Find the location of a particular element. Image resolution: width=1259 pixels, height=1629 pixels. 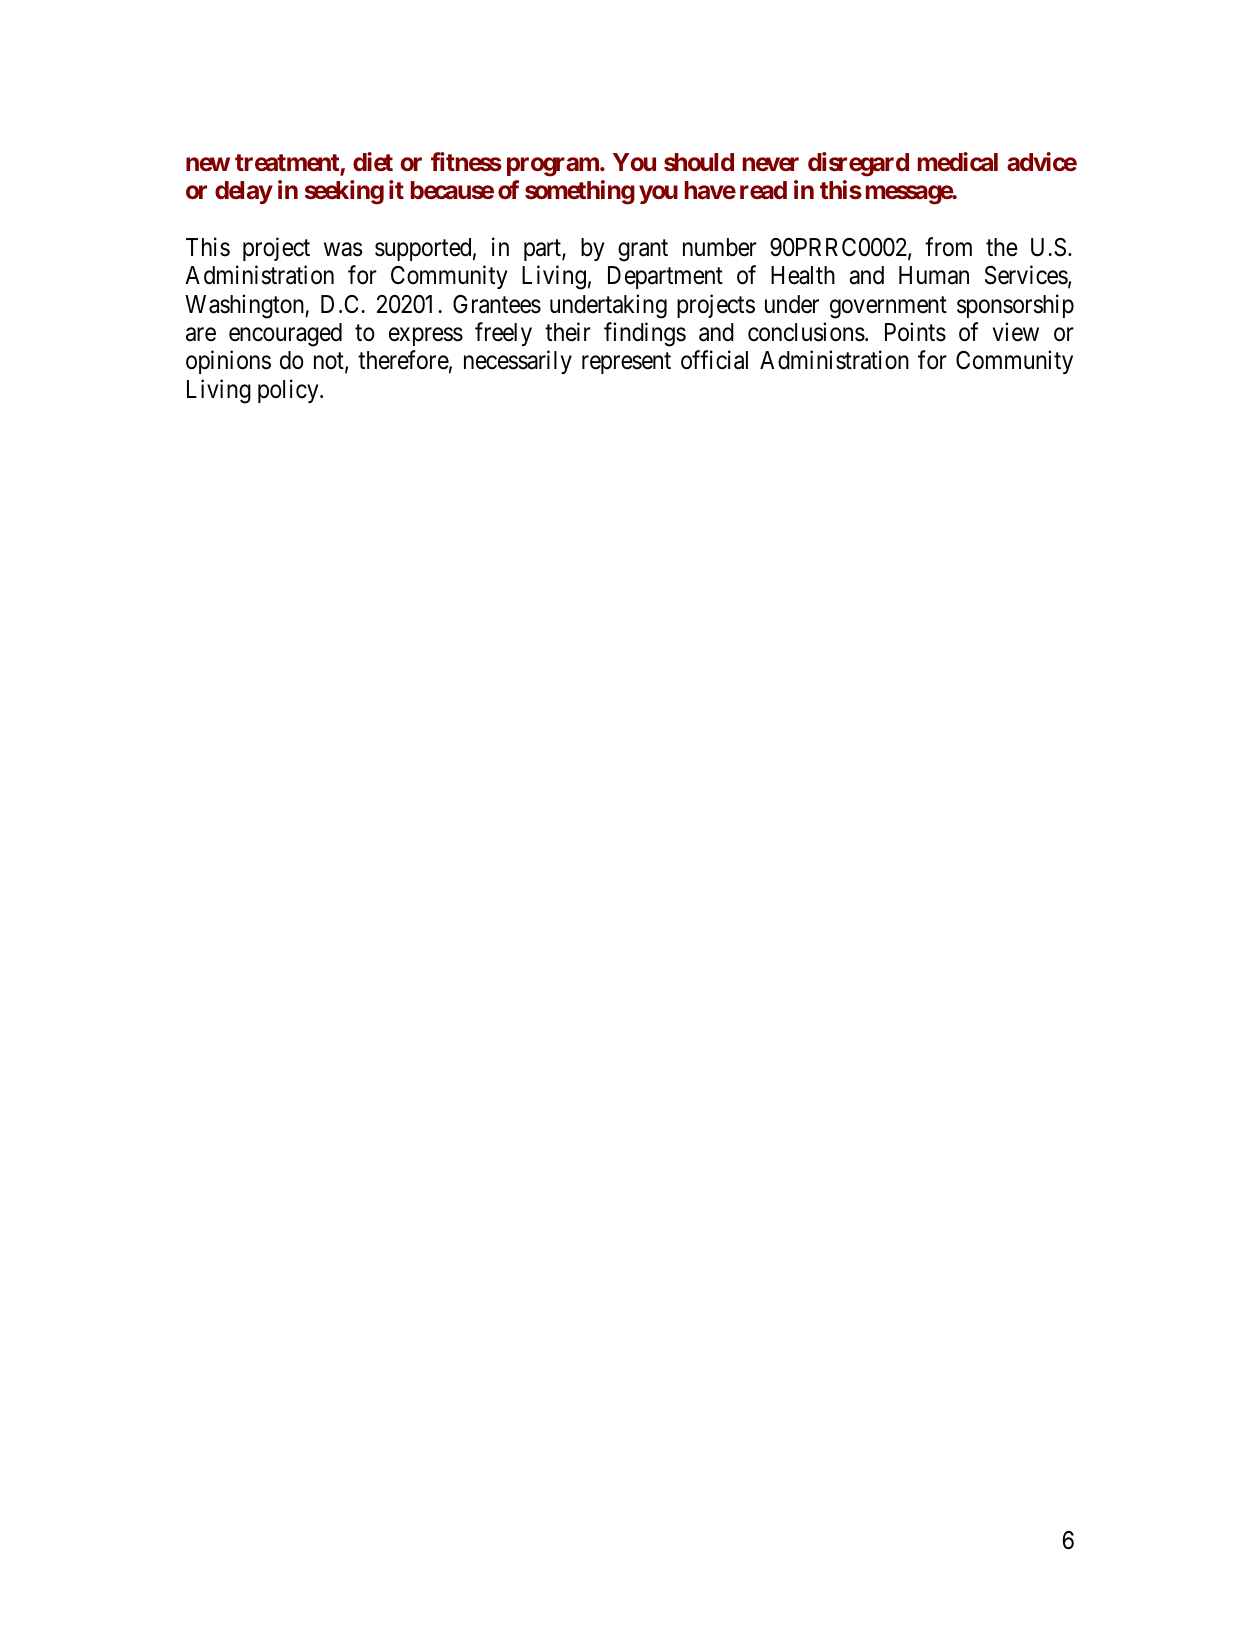

Points is located at coordinates (915, 332).
